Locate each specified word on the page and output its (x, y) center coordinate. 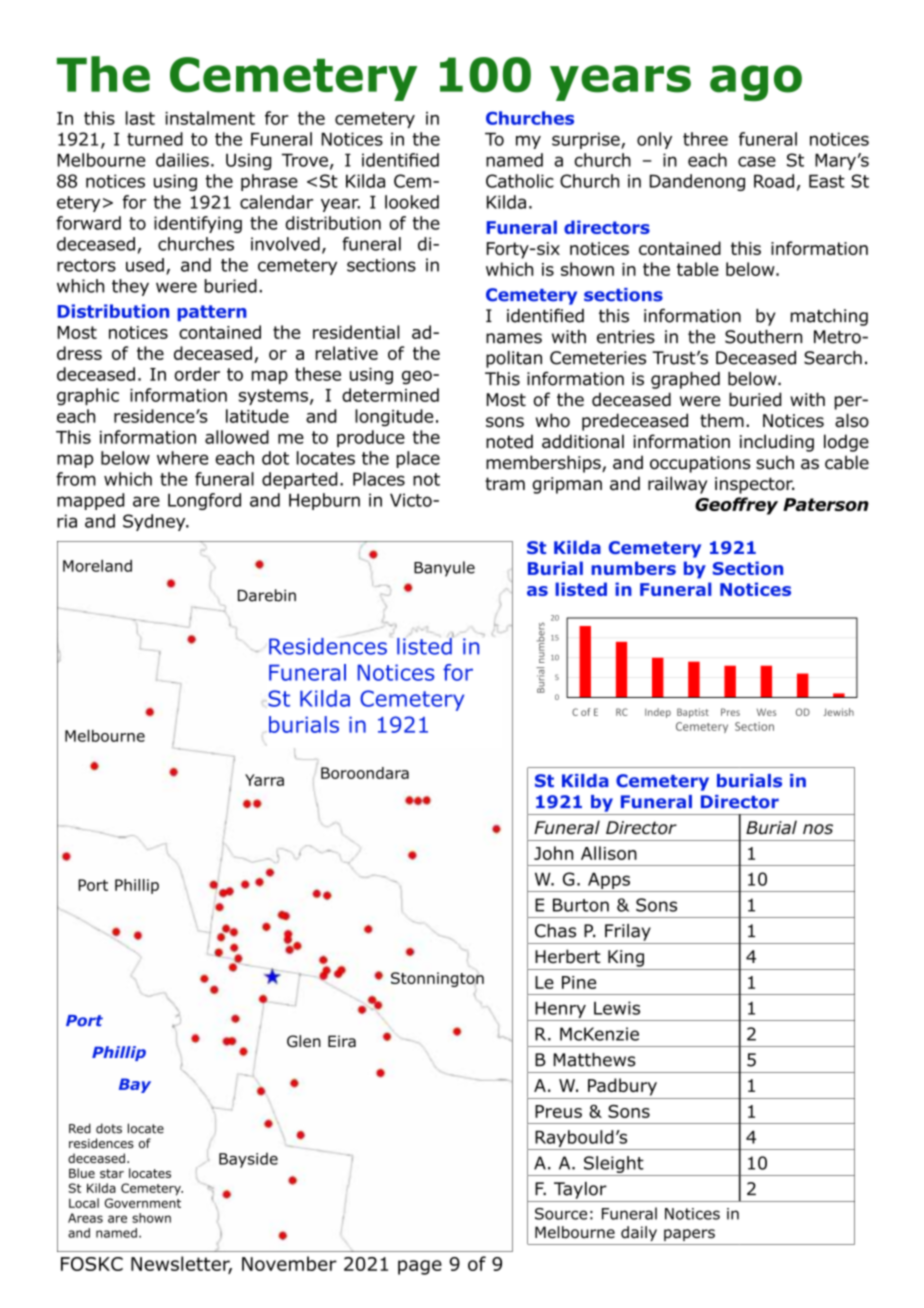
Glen (304, 1041)
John (553, 853)
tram (505, 484)
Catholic (520, 181)
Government (143, 1203)
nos (818, 829)
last (140, 118)
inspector (755, 485)
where (182, 458)
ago (756, 83)
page (420, 1267)
